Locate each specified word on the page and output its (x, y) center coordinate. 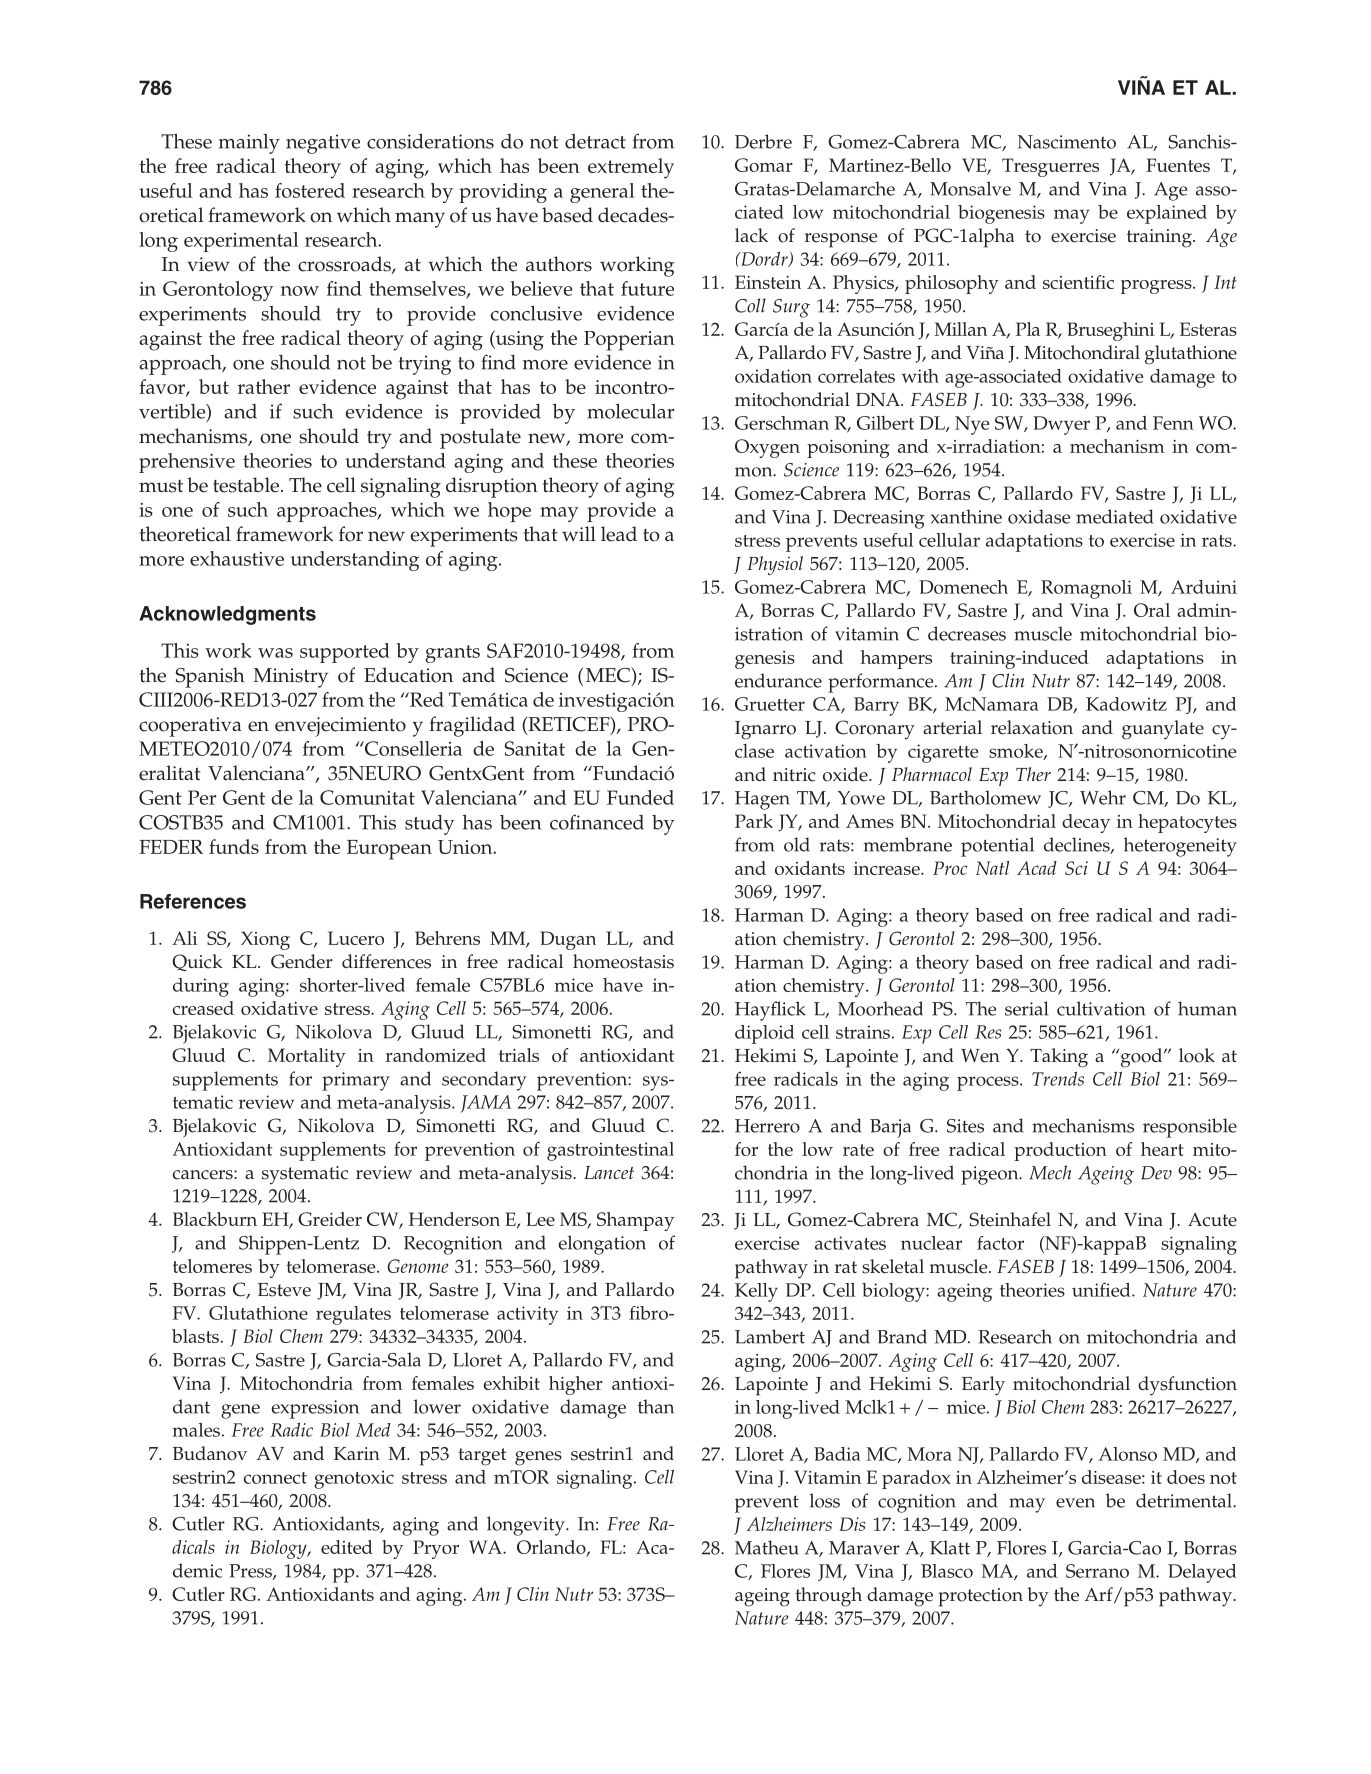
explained (1167, 214)
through (828, 1597)
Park (754, 821)
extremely (631, 168)
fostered (310, 190)
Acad (1037, 868)
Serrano (1097, 1571)
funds (234, 846)
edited (347, 1547)
